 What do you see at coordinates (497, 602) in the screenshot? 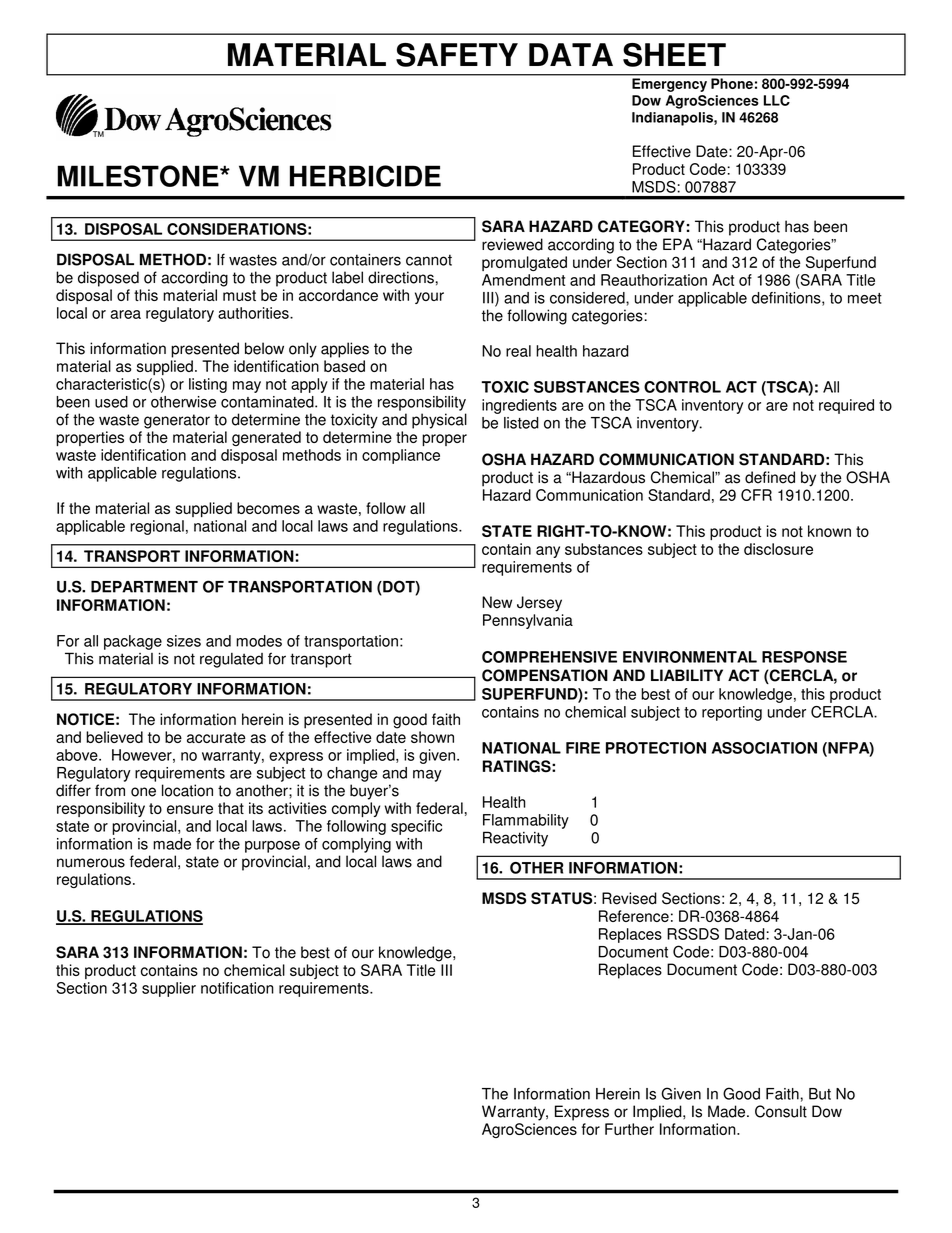
I see `New` at bounding box center [497, 602].
